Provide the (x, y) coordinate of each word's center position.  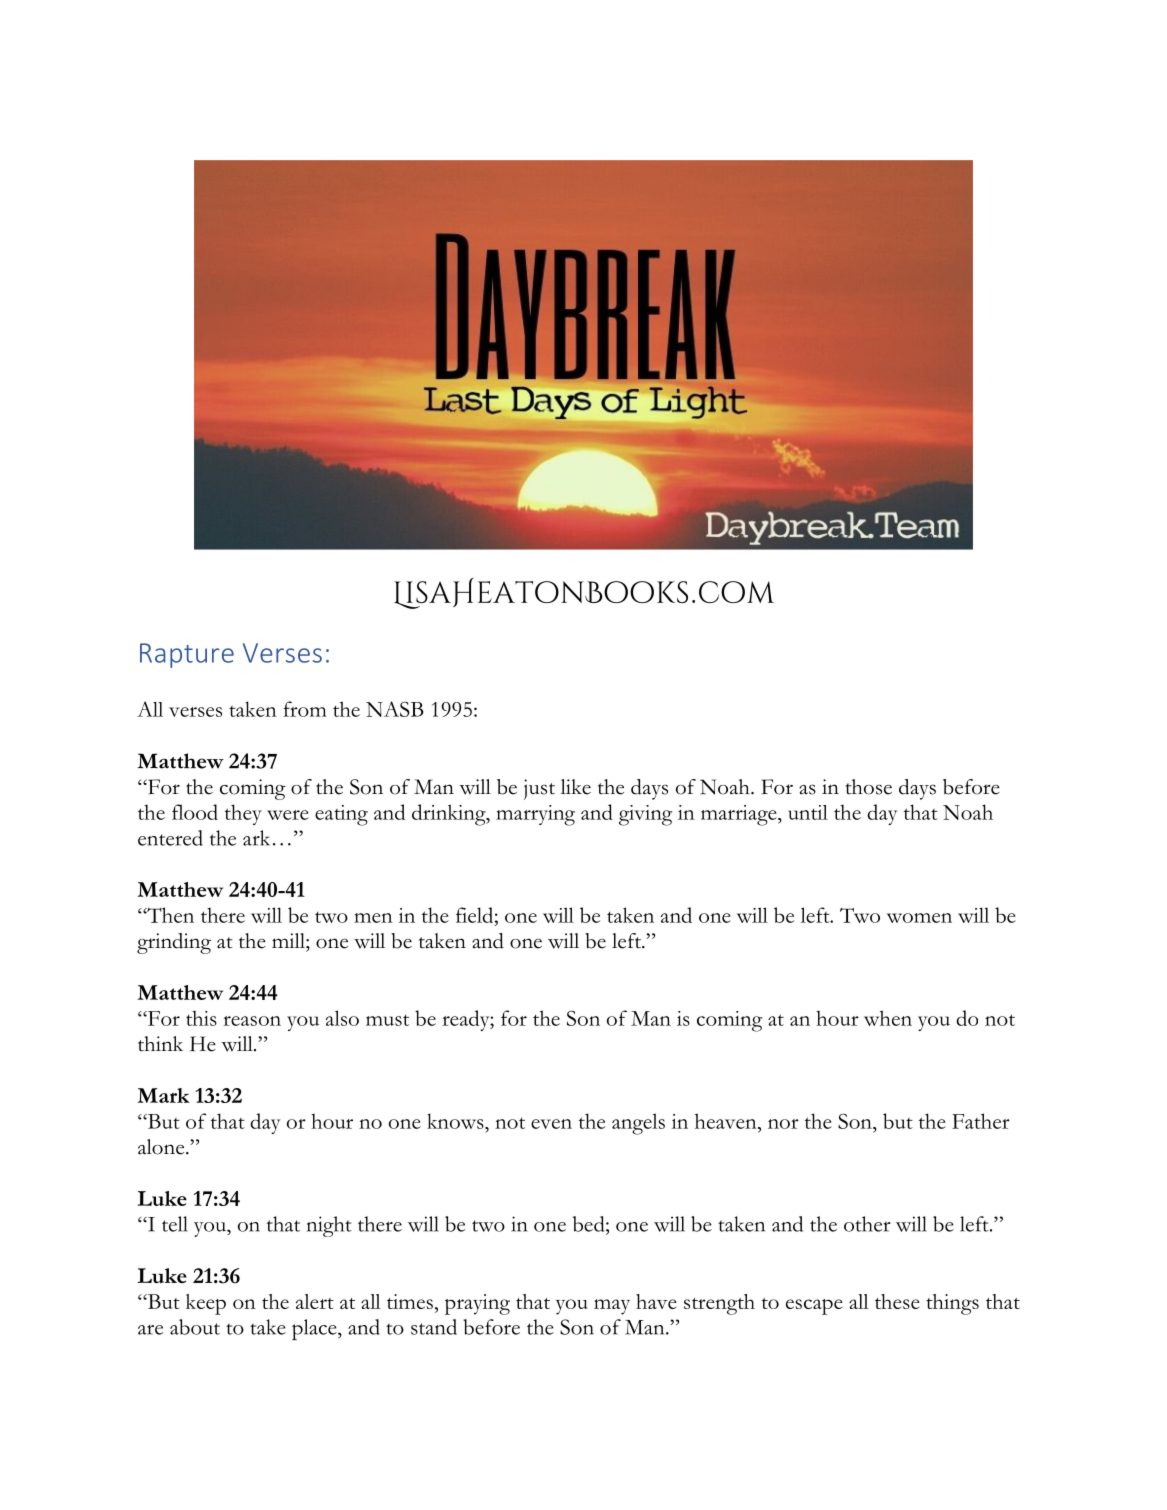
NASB (395, 709)
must (387, 1020)
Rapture (187, 655)
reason (252, 1021)
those (868, 787)
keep (206, 1304)
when (888, 1018)
